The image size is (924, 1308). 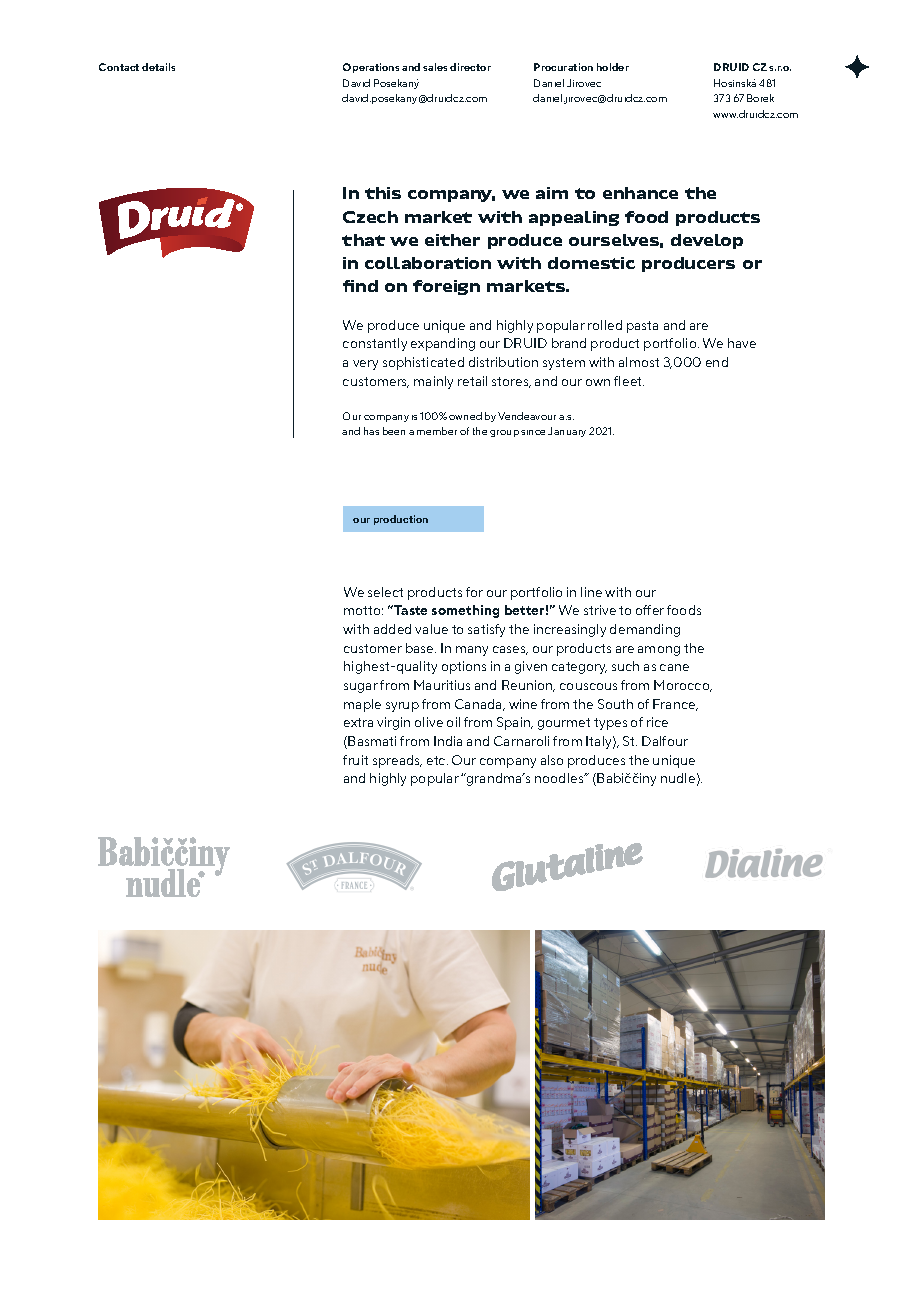 What do you see at coordinates (613, 67) in the screenshot?
I see `holder` at bounding box center [613, 67].
